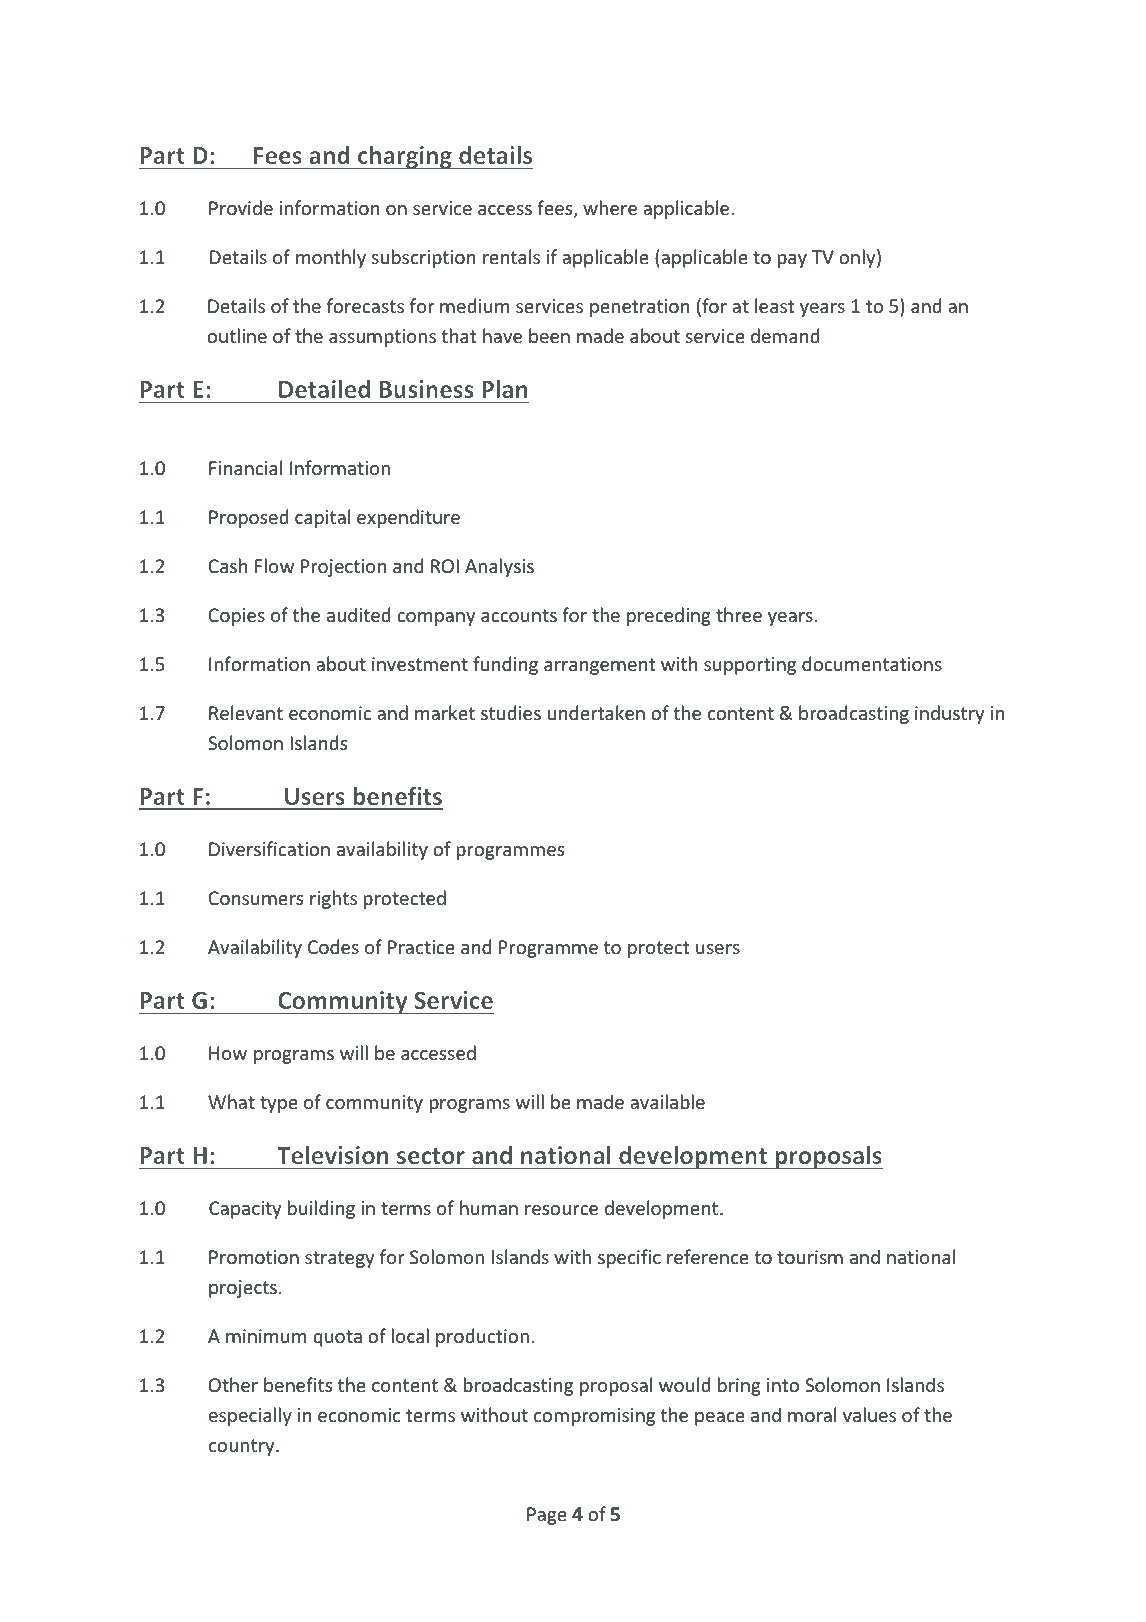 Image resolution: width=1146 pixels, height=1622 pixels. What do you see at coordinates (243, 1447) in the screenshot?
I see `country` at bounding box center [243, 1447].
